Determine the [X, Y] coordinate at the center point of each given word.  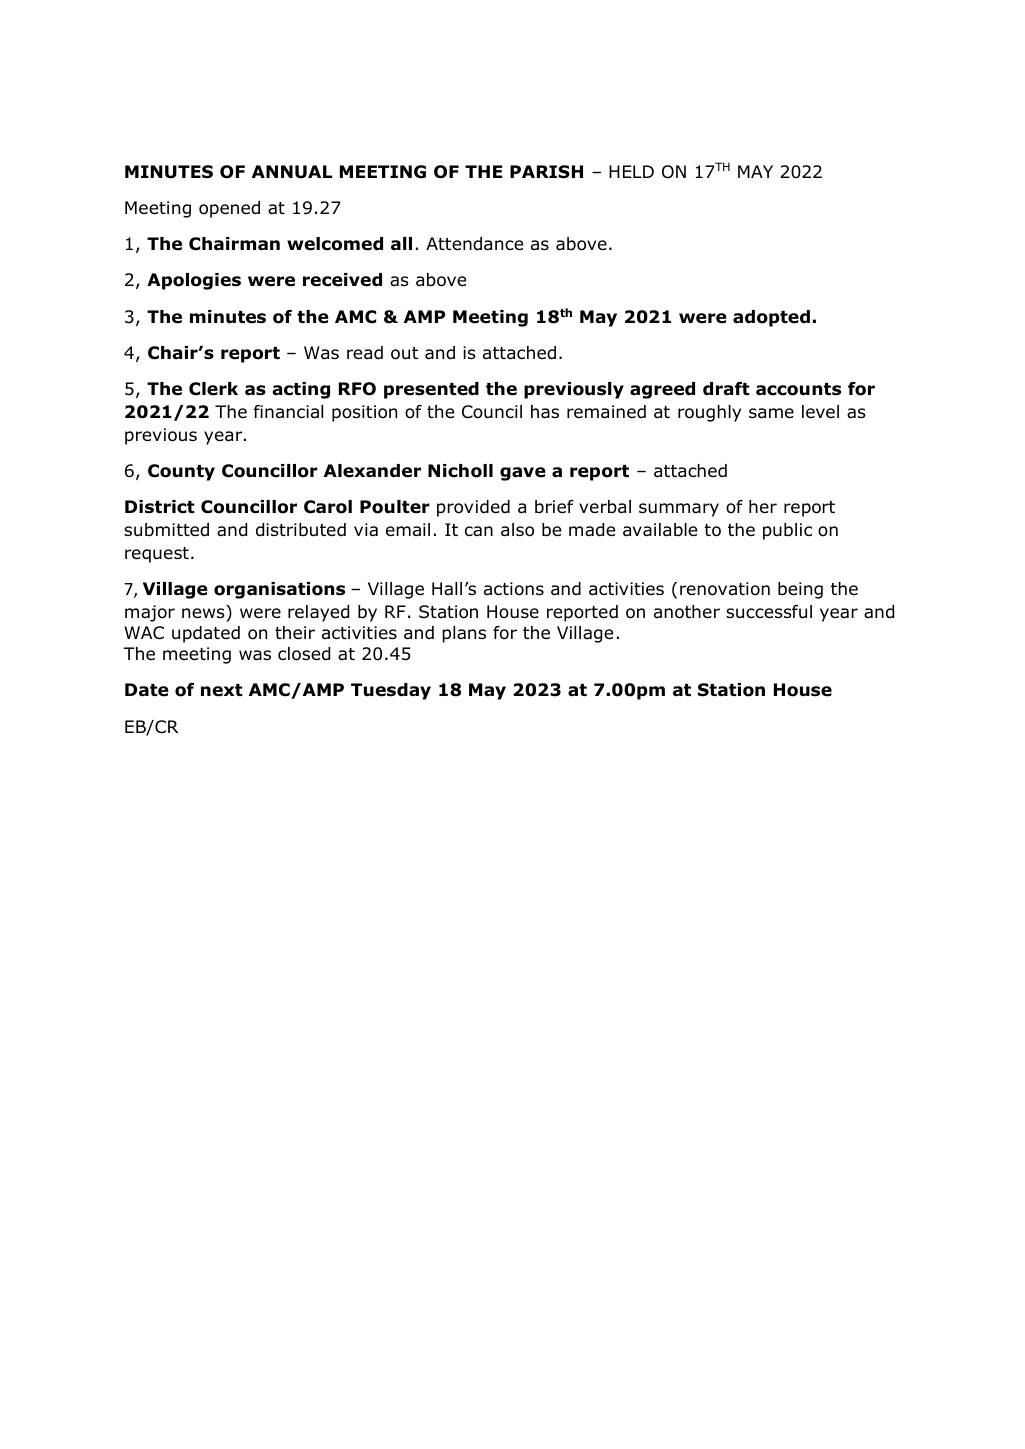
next [222, 690]
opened [229, 209]
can [479, 531]
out [404, 353]
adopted [771, 318]
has [545, 412]
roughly [709, 413]
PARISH [546, 172]
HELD [631, 171]
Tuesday [391, 691]
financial [288, 411]
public [787, 531]
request [157, 555]
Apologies [194, 281]
